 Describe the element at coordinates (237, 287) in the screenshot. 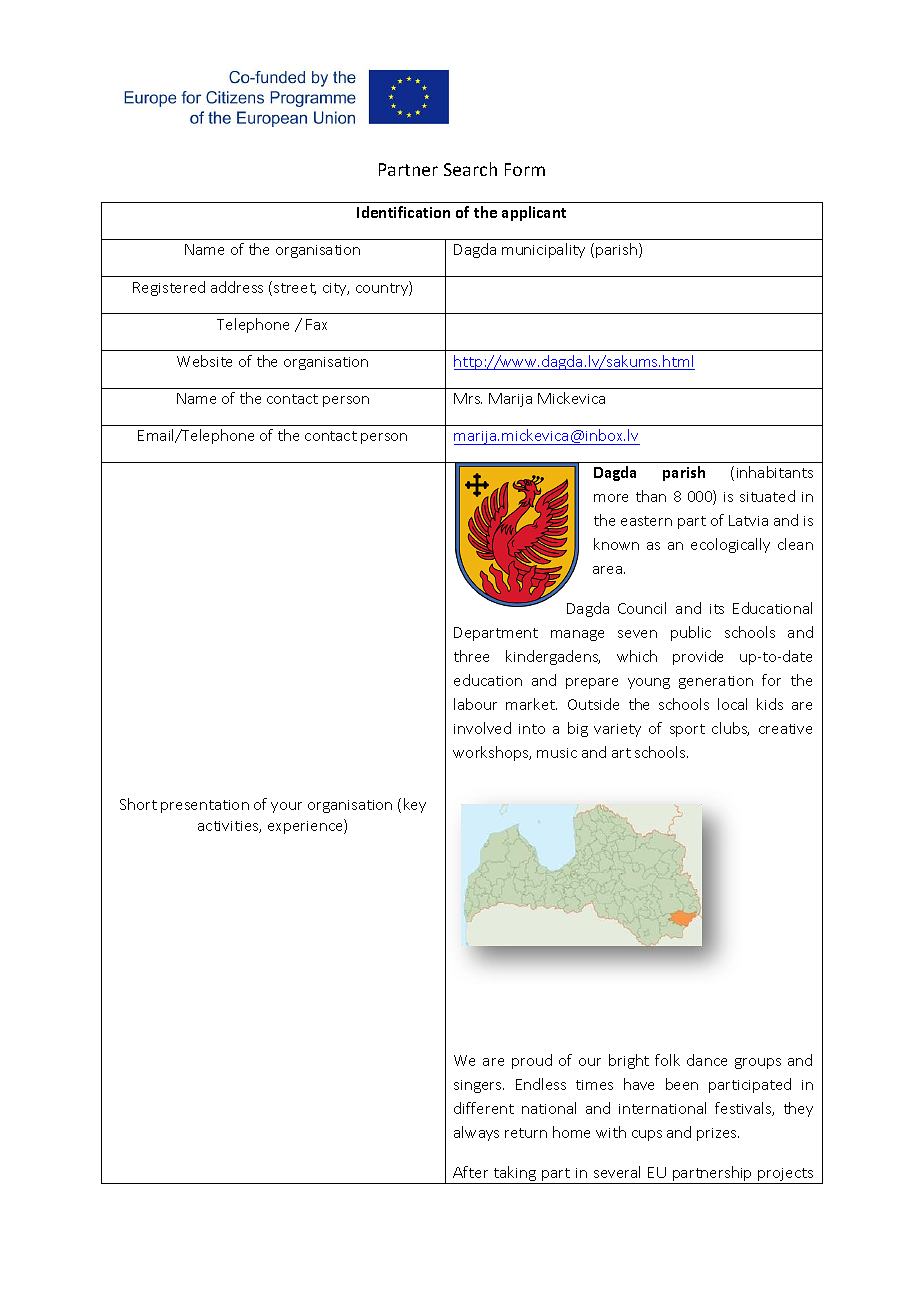

I see `address` at that location.
